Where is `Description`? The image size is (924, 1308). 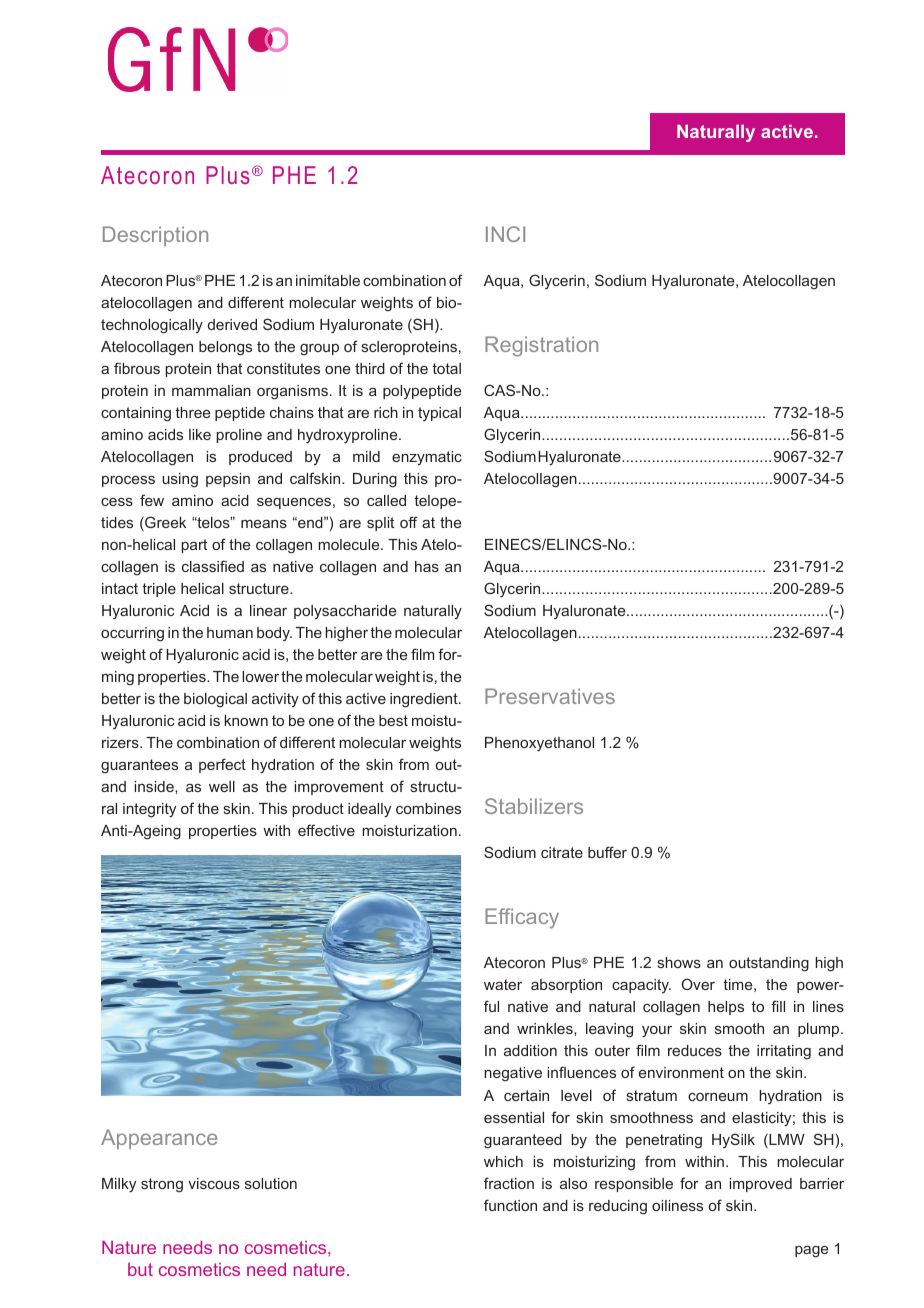 Description is located at coordinates (155, 236).
